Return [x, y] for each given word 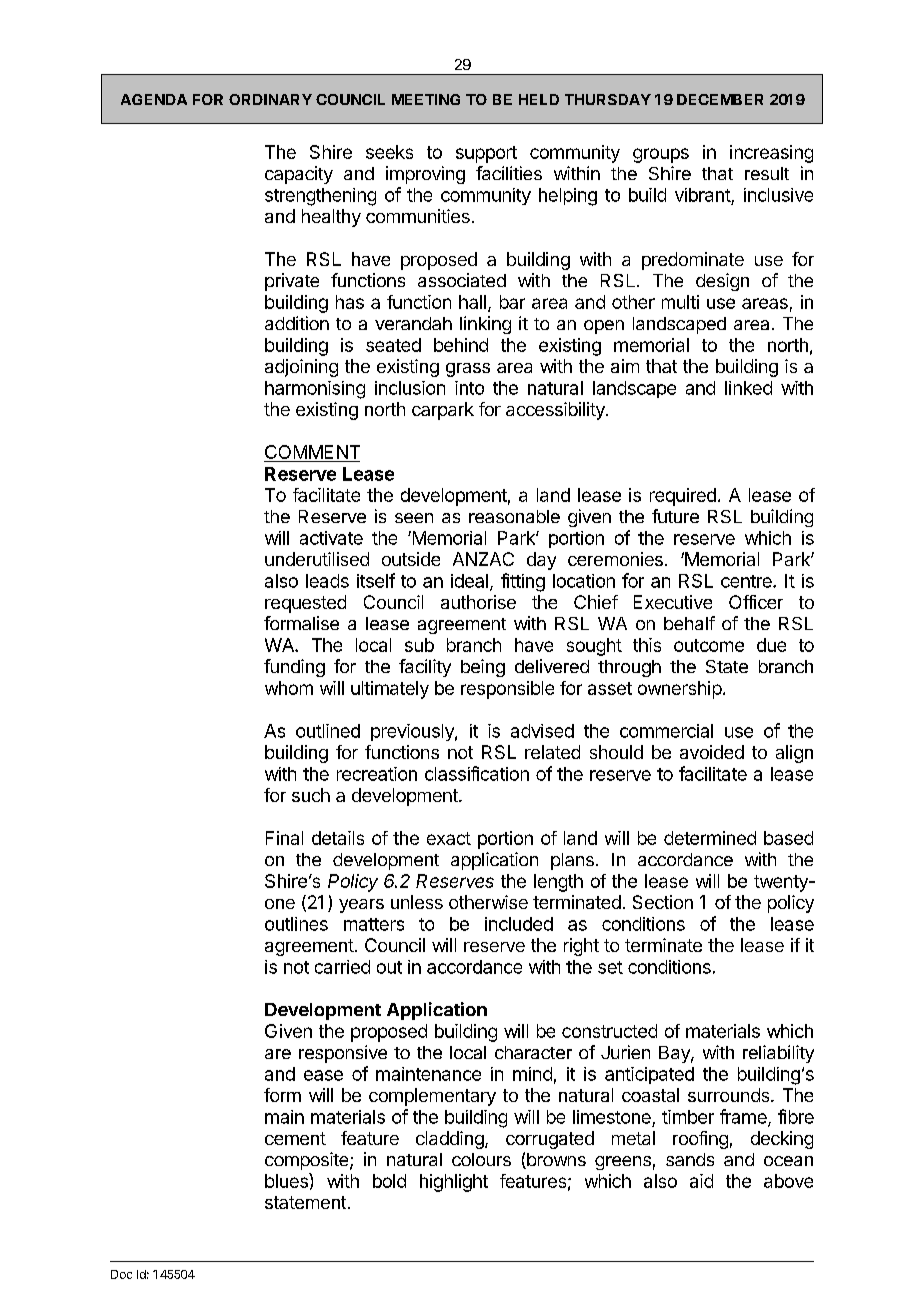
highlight [454, 1183]
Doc [121, 1274]
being [483, 668]
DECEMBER [720, 99]
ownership [680, 690]
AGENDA [154, 99]
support [486, 154]
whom [289, 688]
